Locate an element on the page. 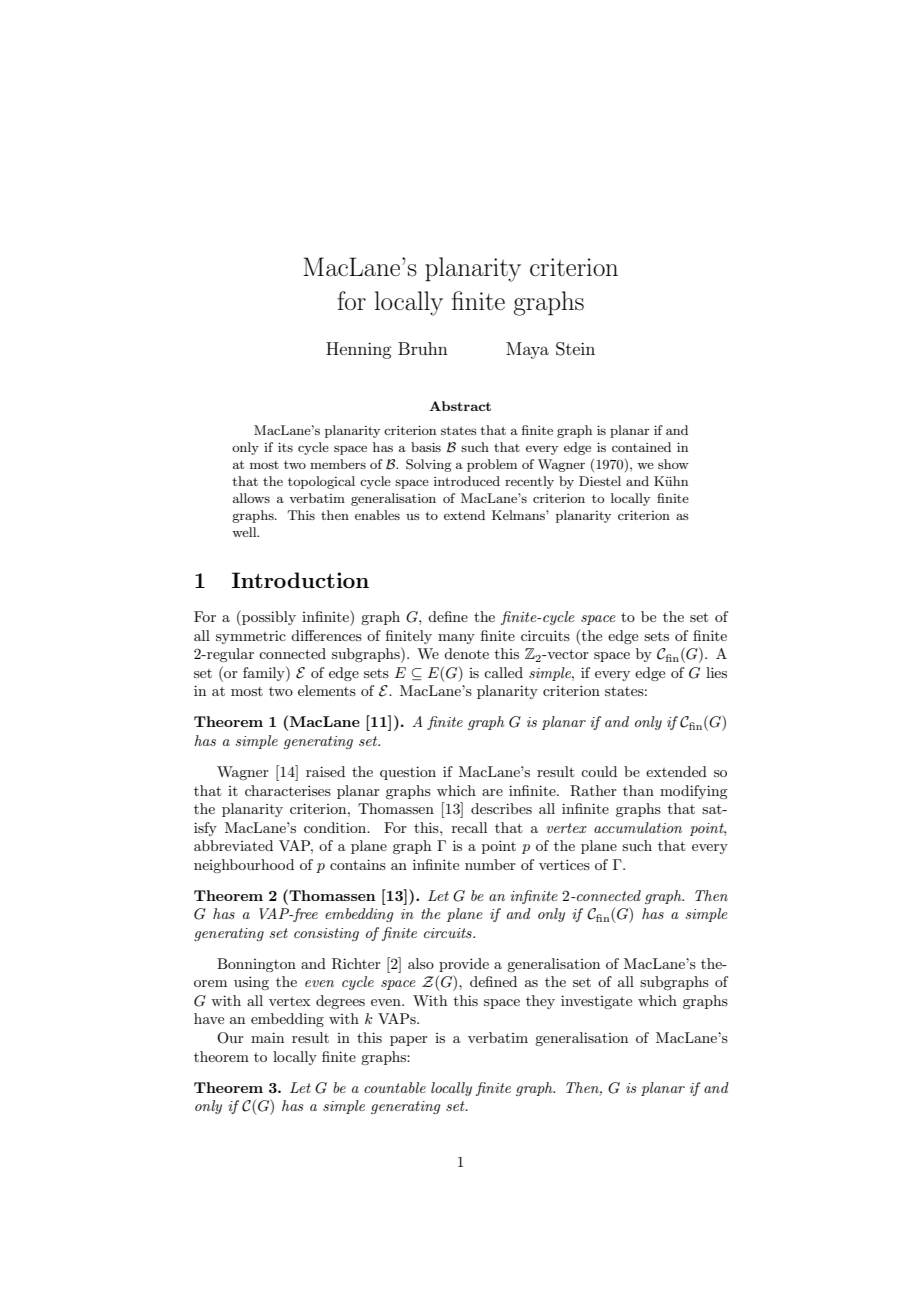  lies is located at coordinates (716, 672).
